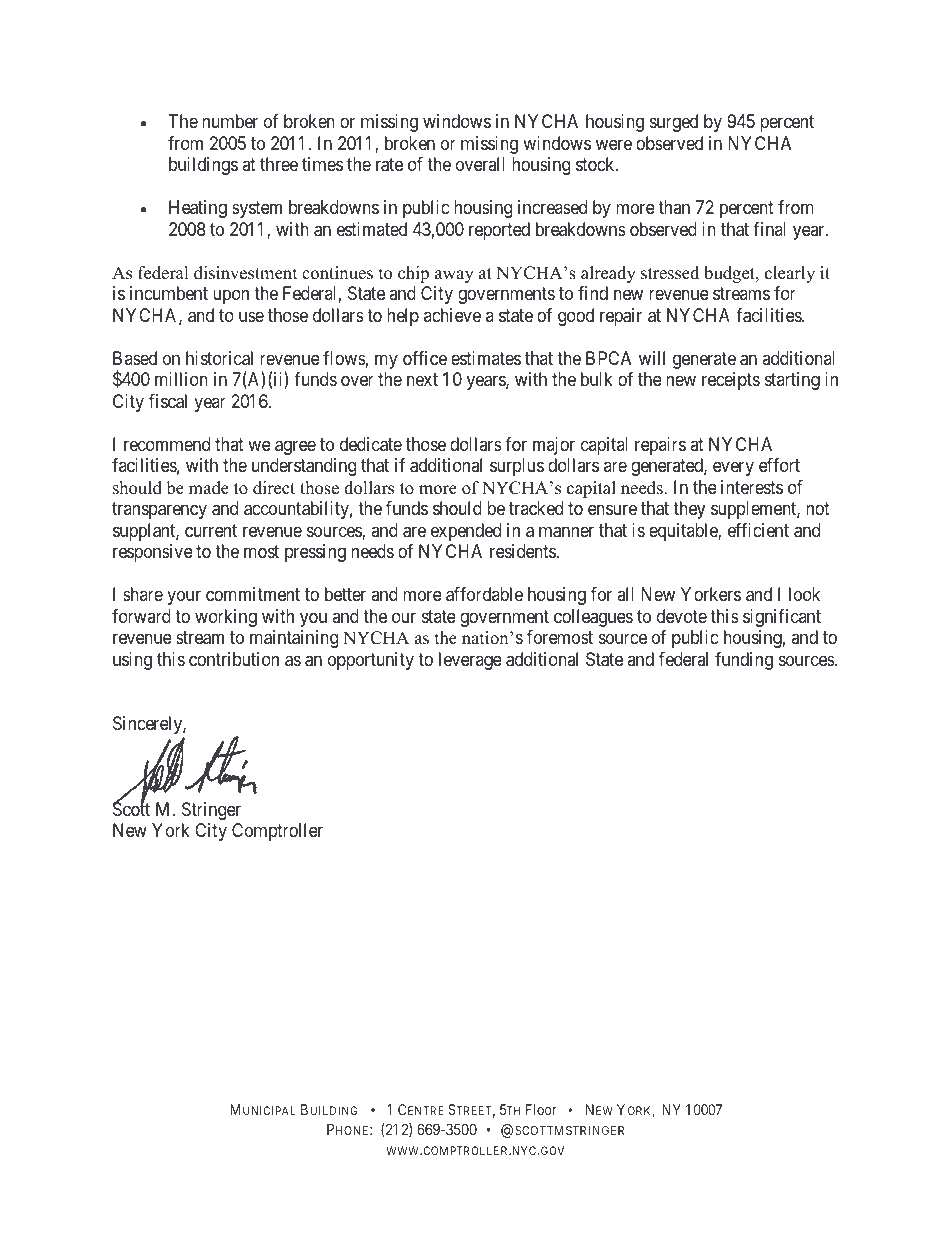  Describe the element at coordinates (674, 123) in the page. I see `surged` at that location.
